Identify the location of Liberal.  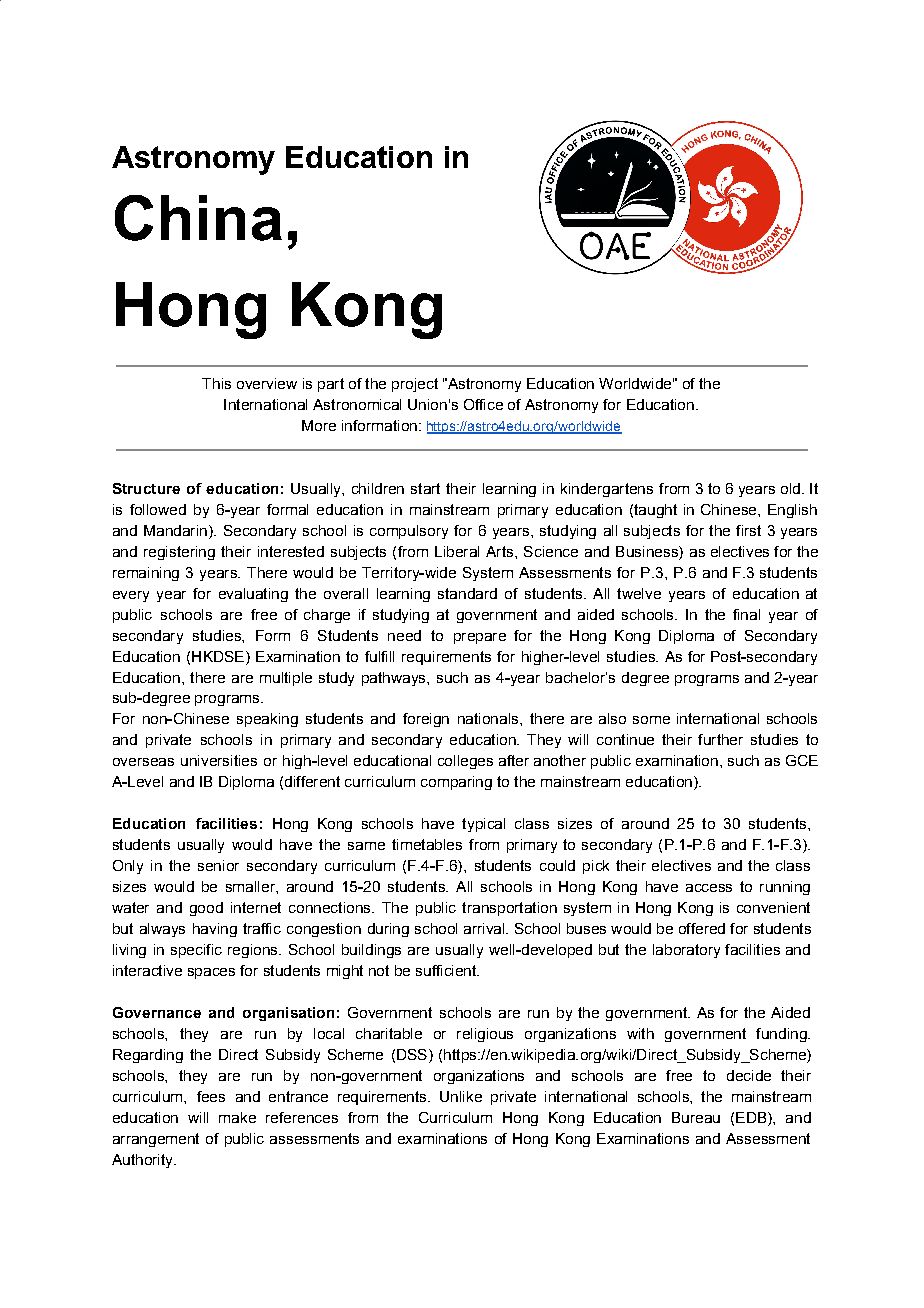
(457, 551).
